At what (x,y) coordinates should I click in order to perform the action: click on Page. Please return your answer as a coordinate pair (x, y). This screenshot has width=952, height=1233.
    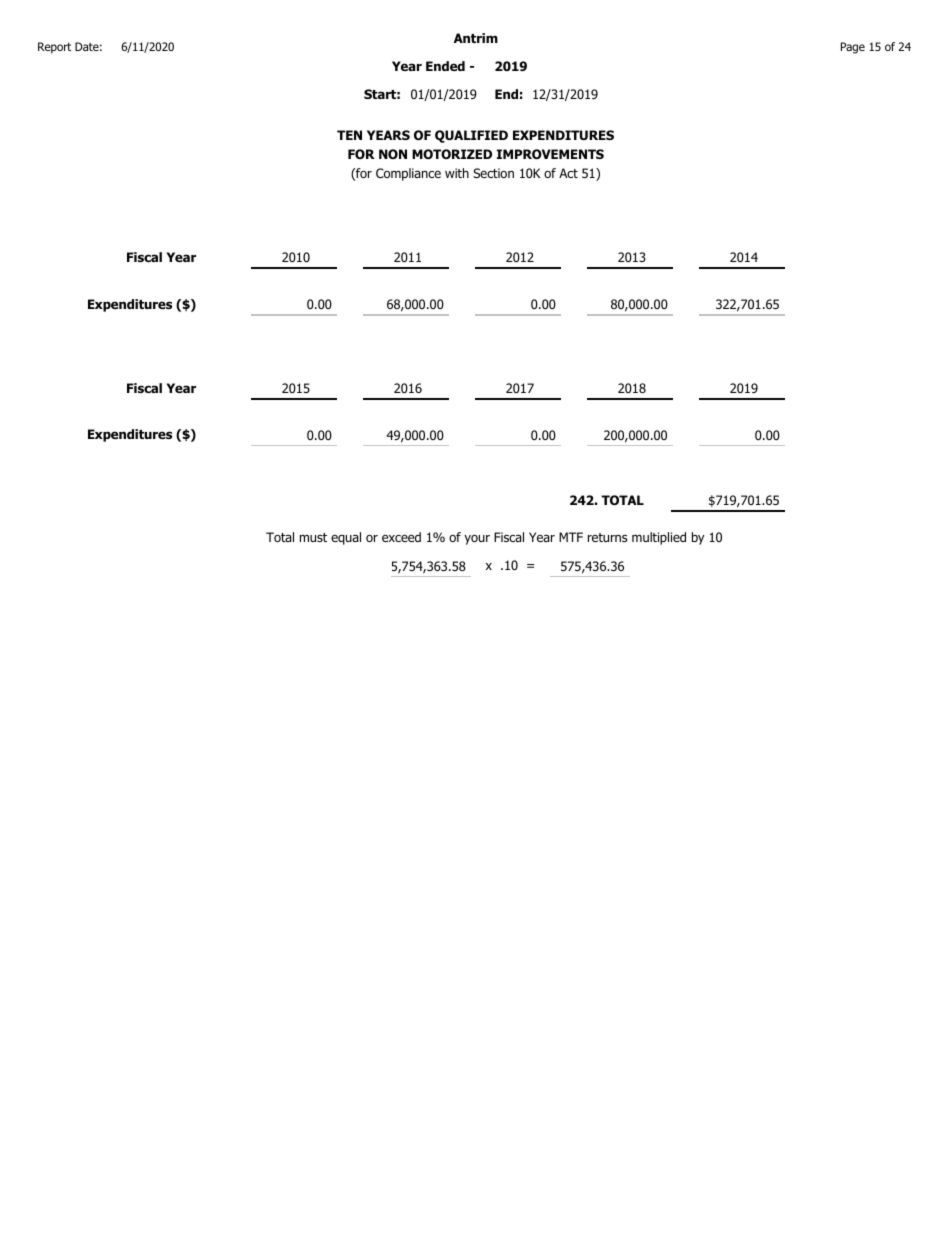
    Looking at the image, I should click on (853, 48).
